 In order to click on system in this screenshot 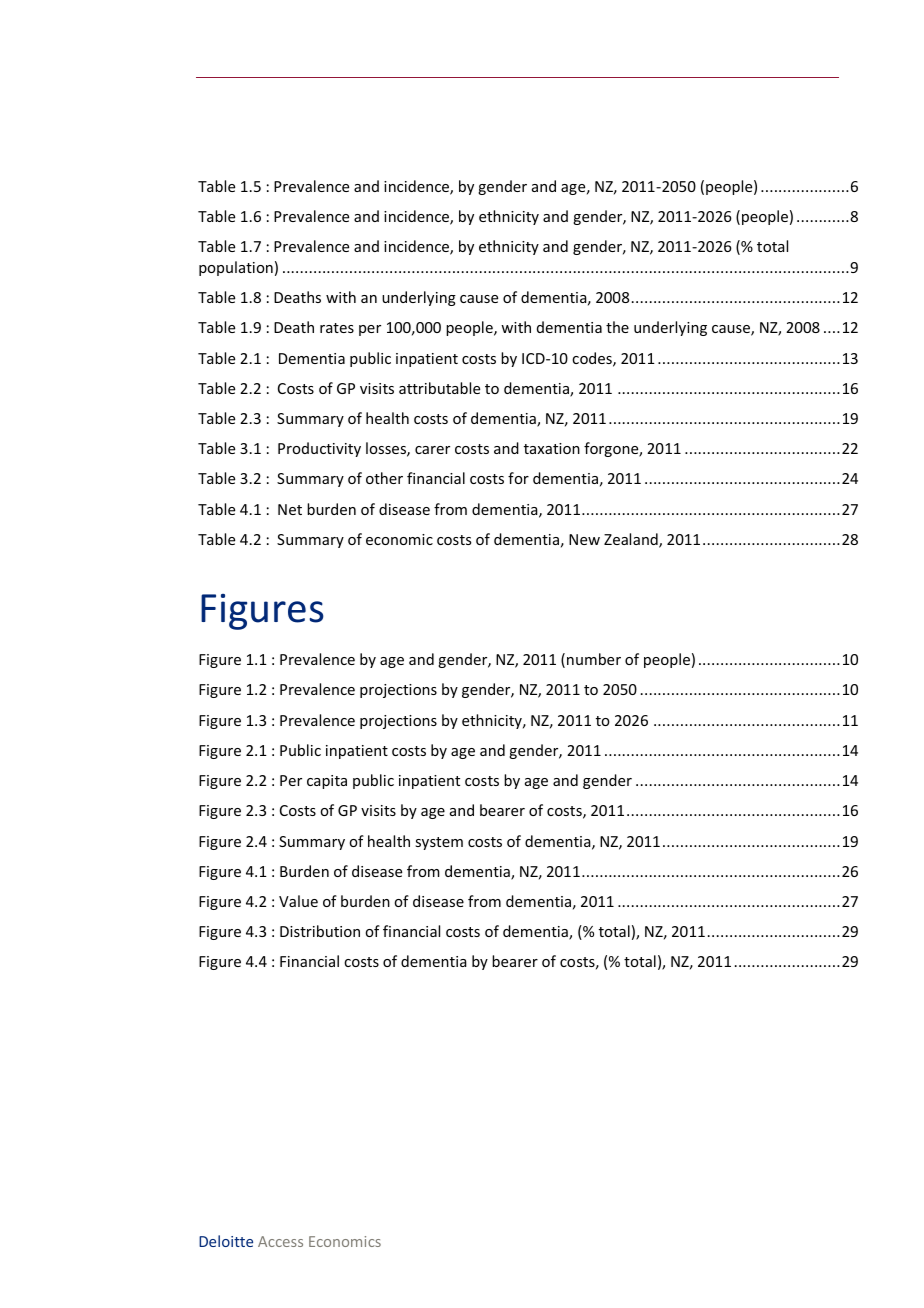, I will do `click(439, 843)`.
